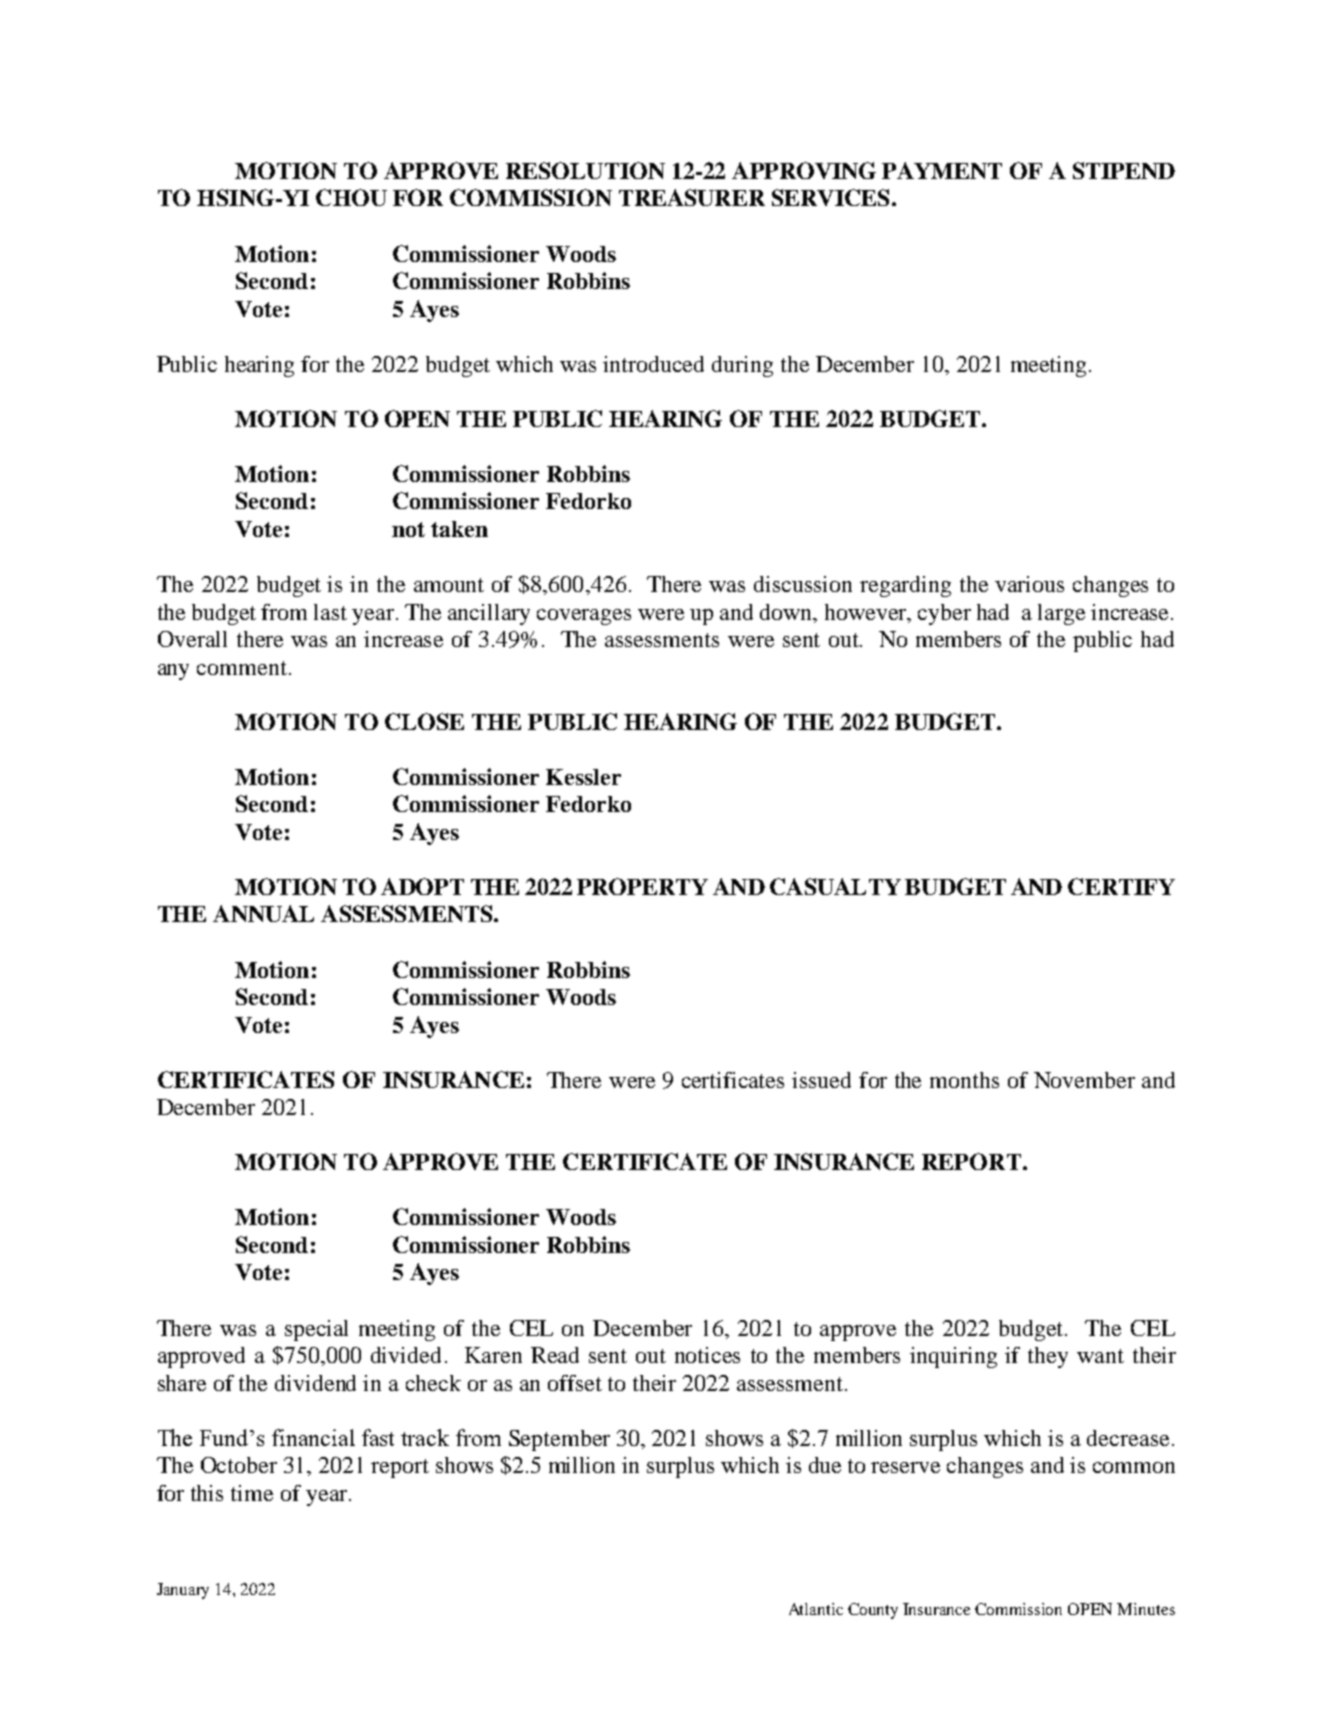  What do you see at coordinates (942, 170) in the screenshot?
I see `PAYMENT` at bounding box center [942, 170].
